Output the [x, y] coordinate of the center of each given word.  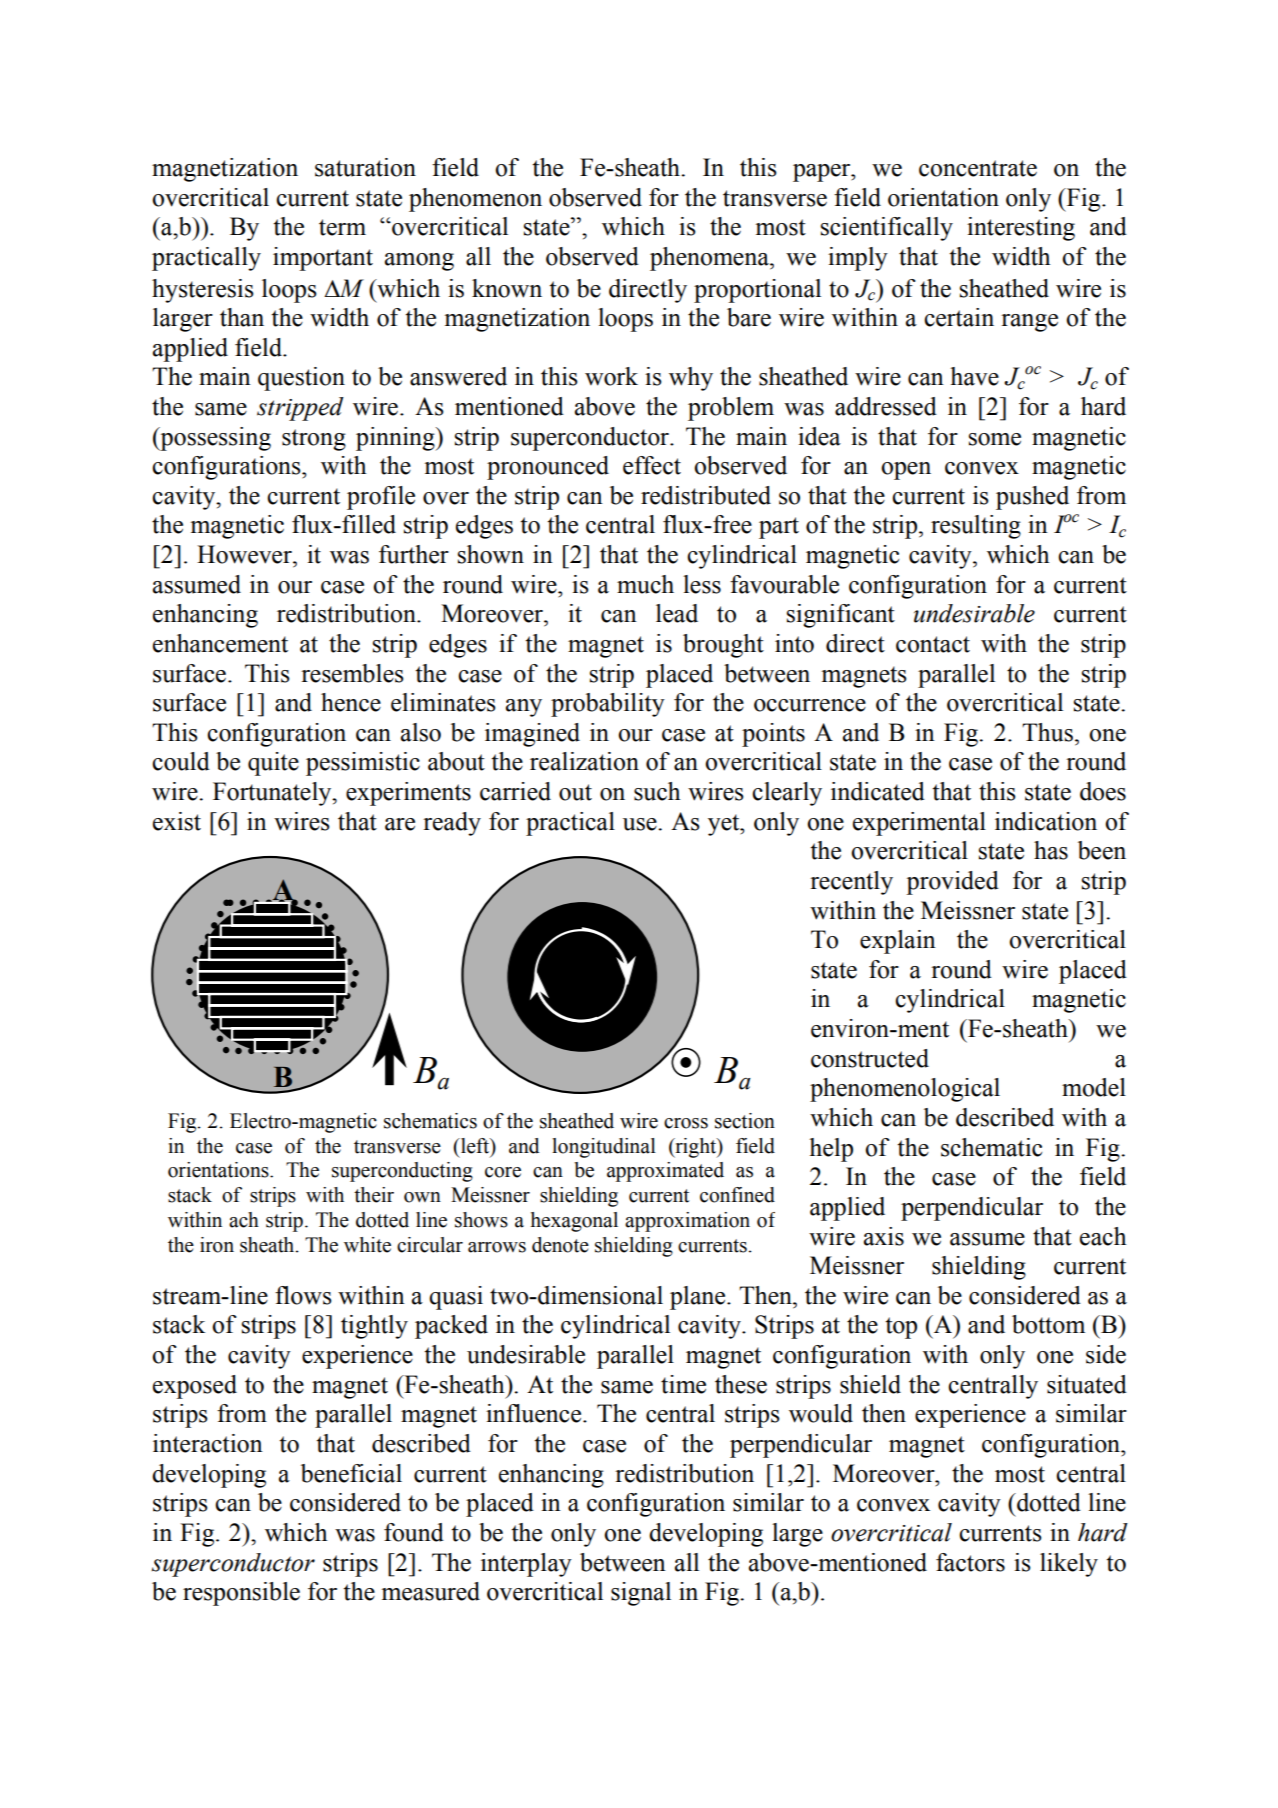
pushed [1032, 498]
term [342, 227]
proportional [757, 291]
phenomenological [905, 1090]
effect [652, 465]
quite [273, 764]
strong [314, 440]
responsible [241, 1594]
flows [303, 1295]
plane [699, 1298]
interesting [1021, 229]
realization [584, 761]
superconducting [402, 1172]
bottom [1048, 1324]
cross [686, 1123]
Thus [1047, 732]
